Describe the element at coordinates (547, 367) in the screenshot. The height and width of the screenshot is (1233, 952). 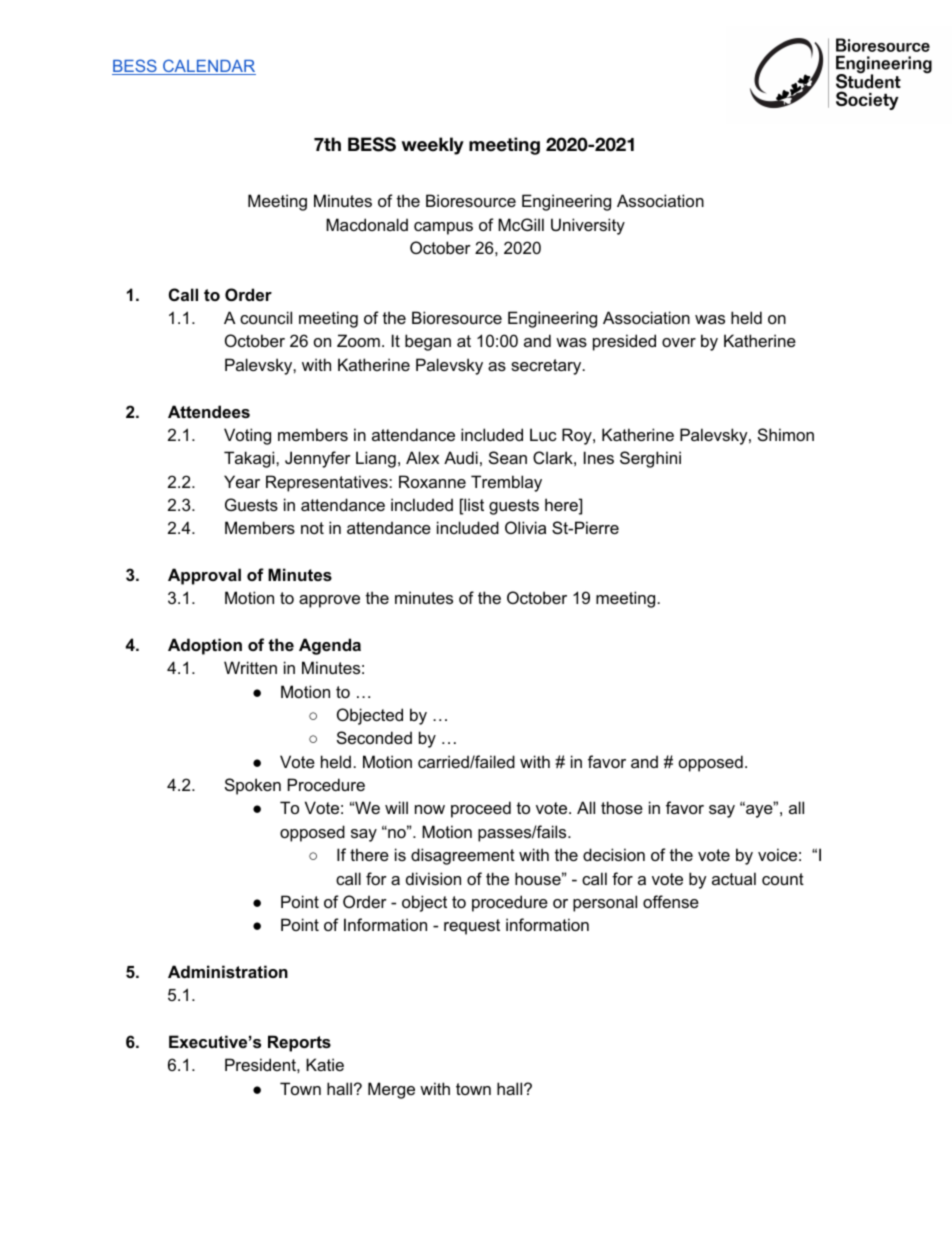
I see `secretary` at that location.
